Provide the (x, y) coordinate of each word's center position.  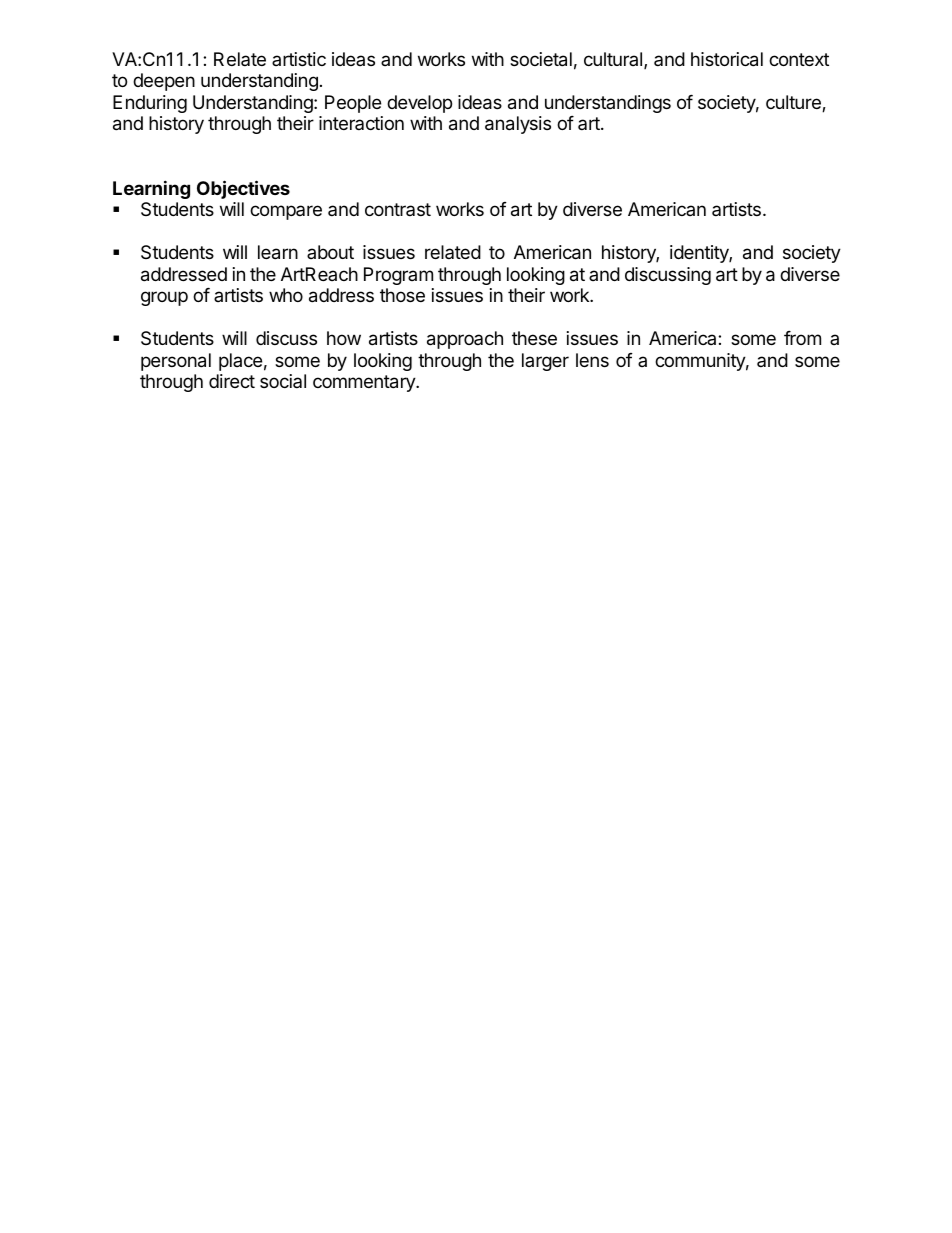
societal (541, 59)
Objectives (243, 189)
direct (232, 381)
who (286, 295)
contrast (398, 209)
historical (727, 59)
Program (398, 276)
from (802, 338)
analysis (518, 125)
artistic (299, 59)
